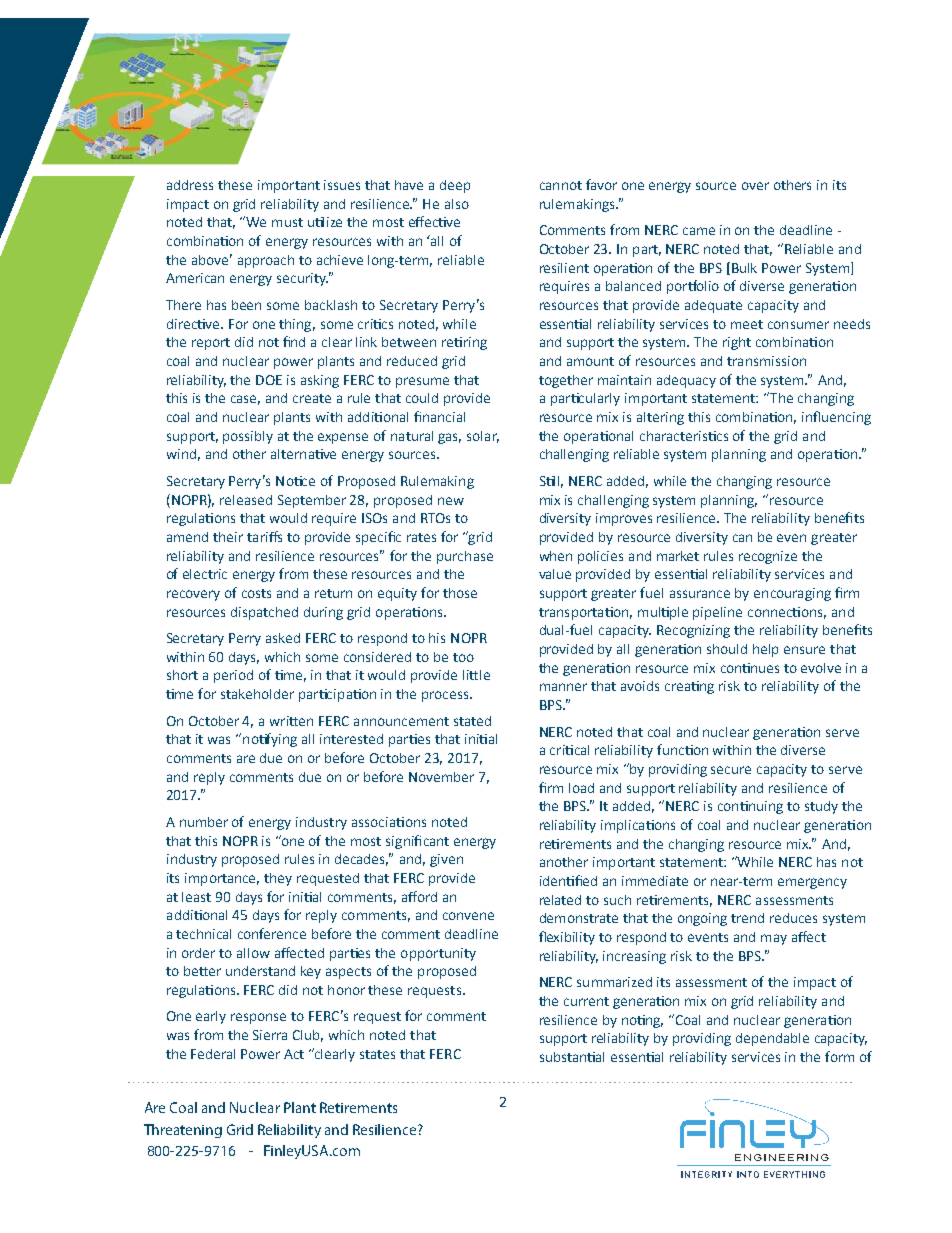  What do you see at coordinates (246, 500) in the image?
I see `released` at bounding box center [246, 500].
